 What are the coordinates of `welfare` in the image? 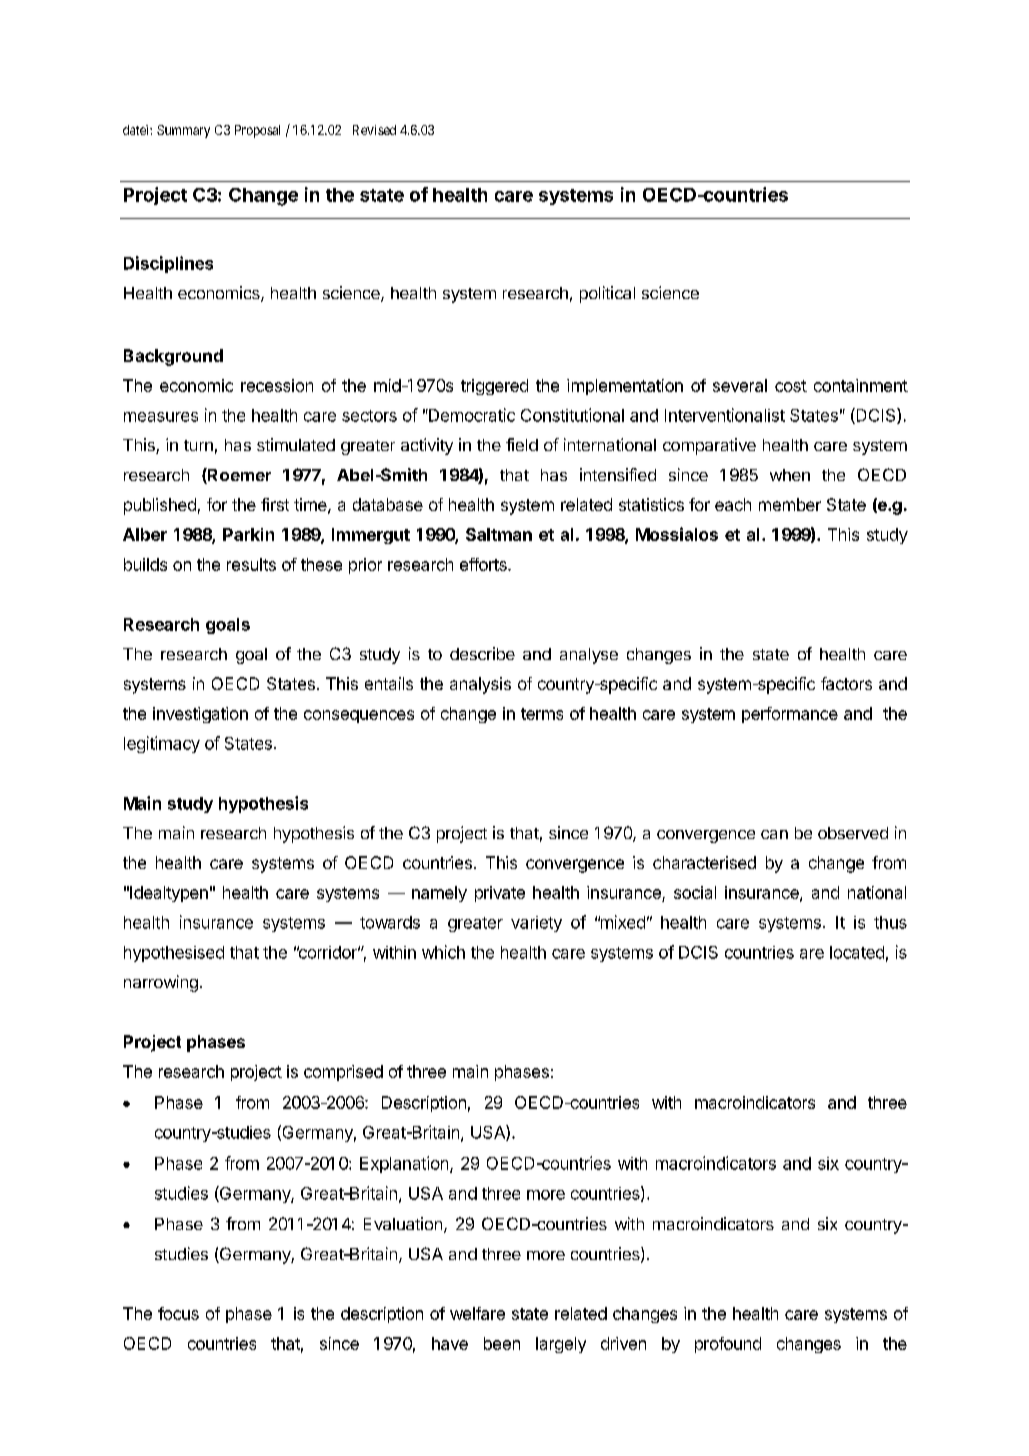 It's located at (477, 1313).
